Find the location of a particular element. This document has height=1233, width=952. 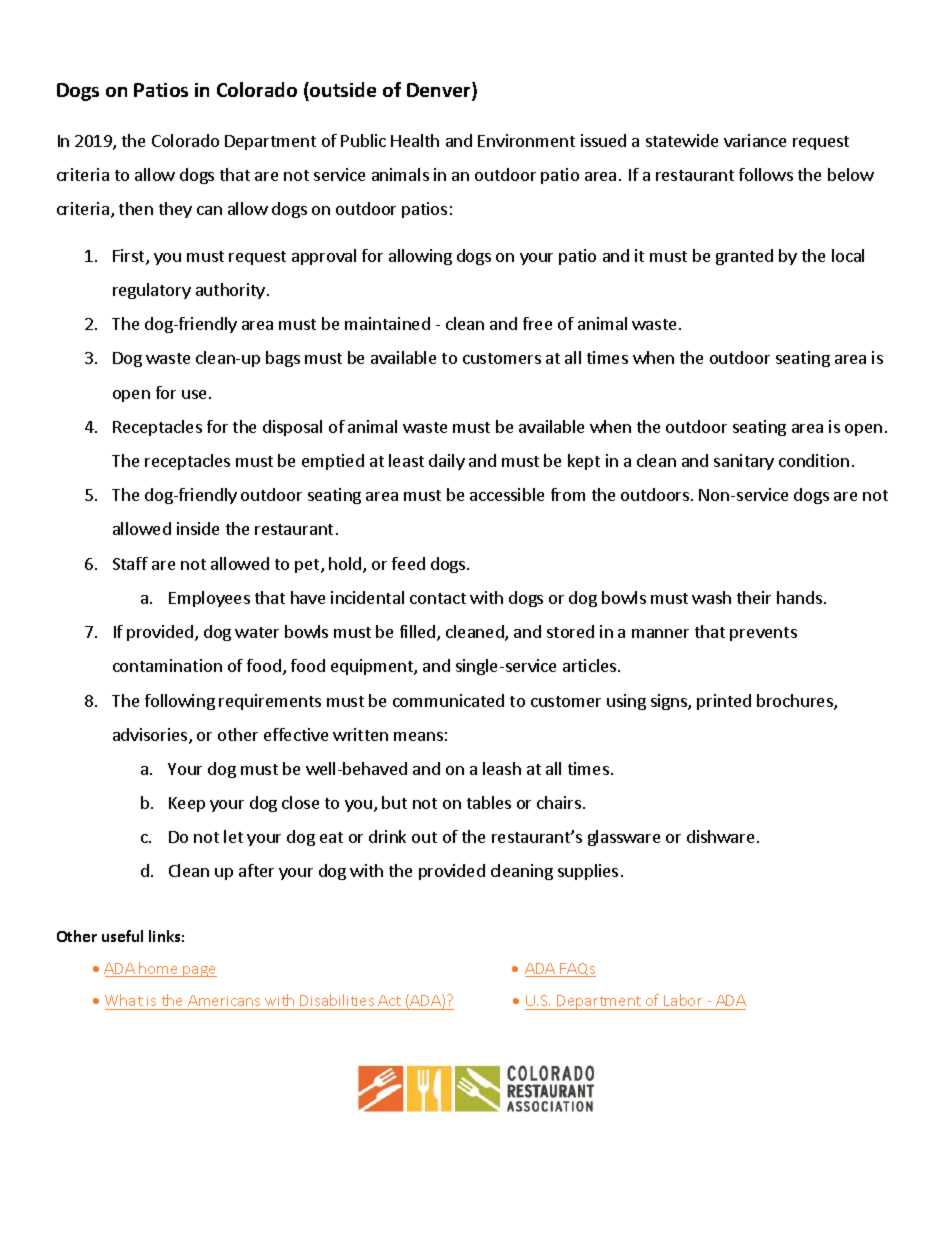

page is located at coordinates (199, 971).
